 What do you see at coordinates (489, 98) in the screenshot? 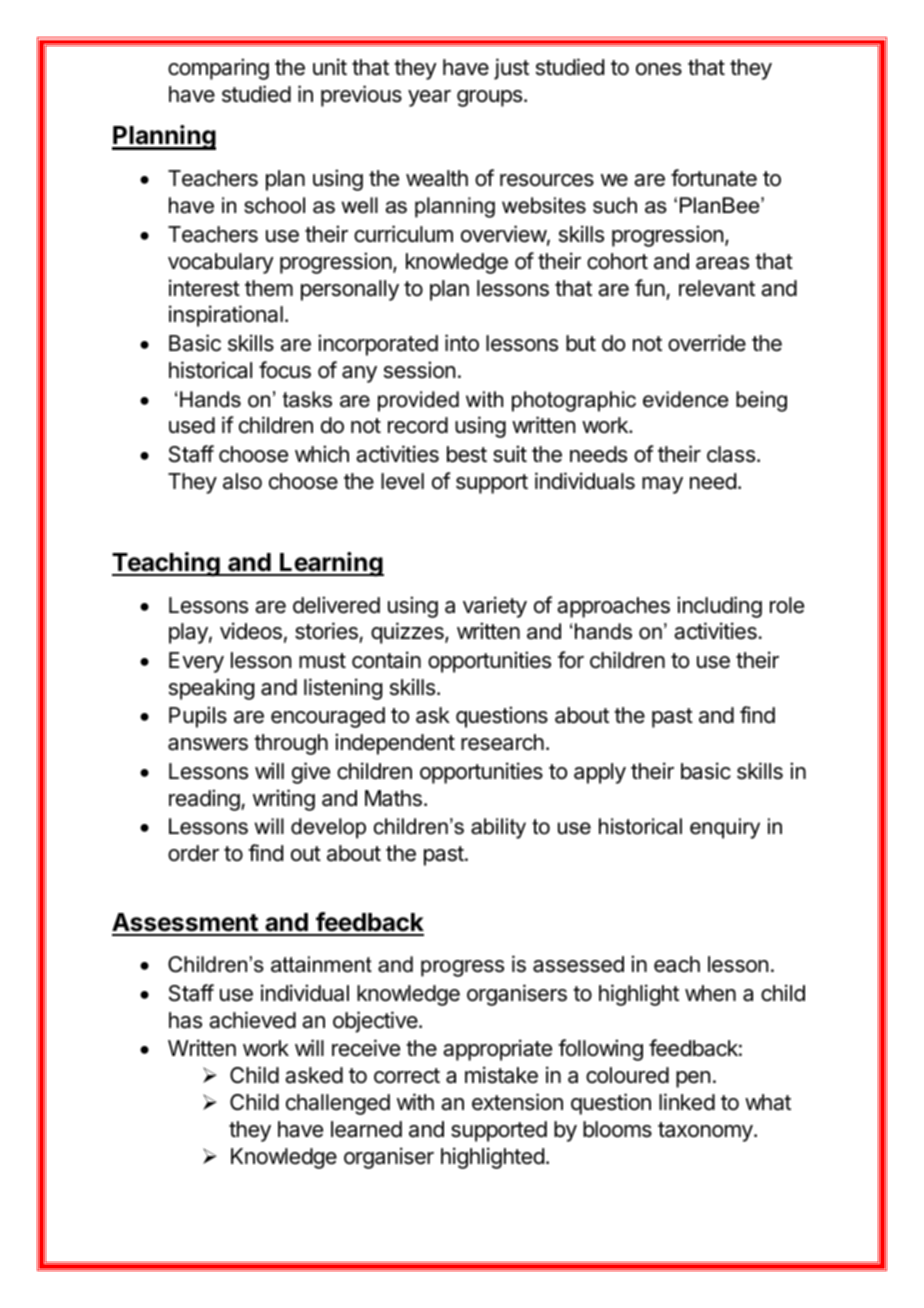
I see `groups` at bounding box center [489, 98].
